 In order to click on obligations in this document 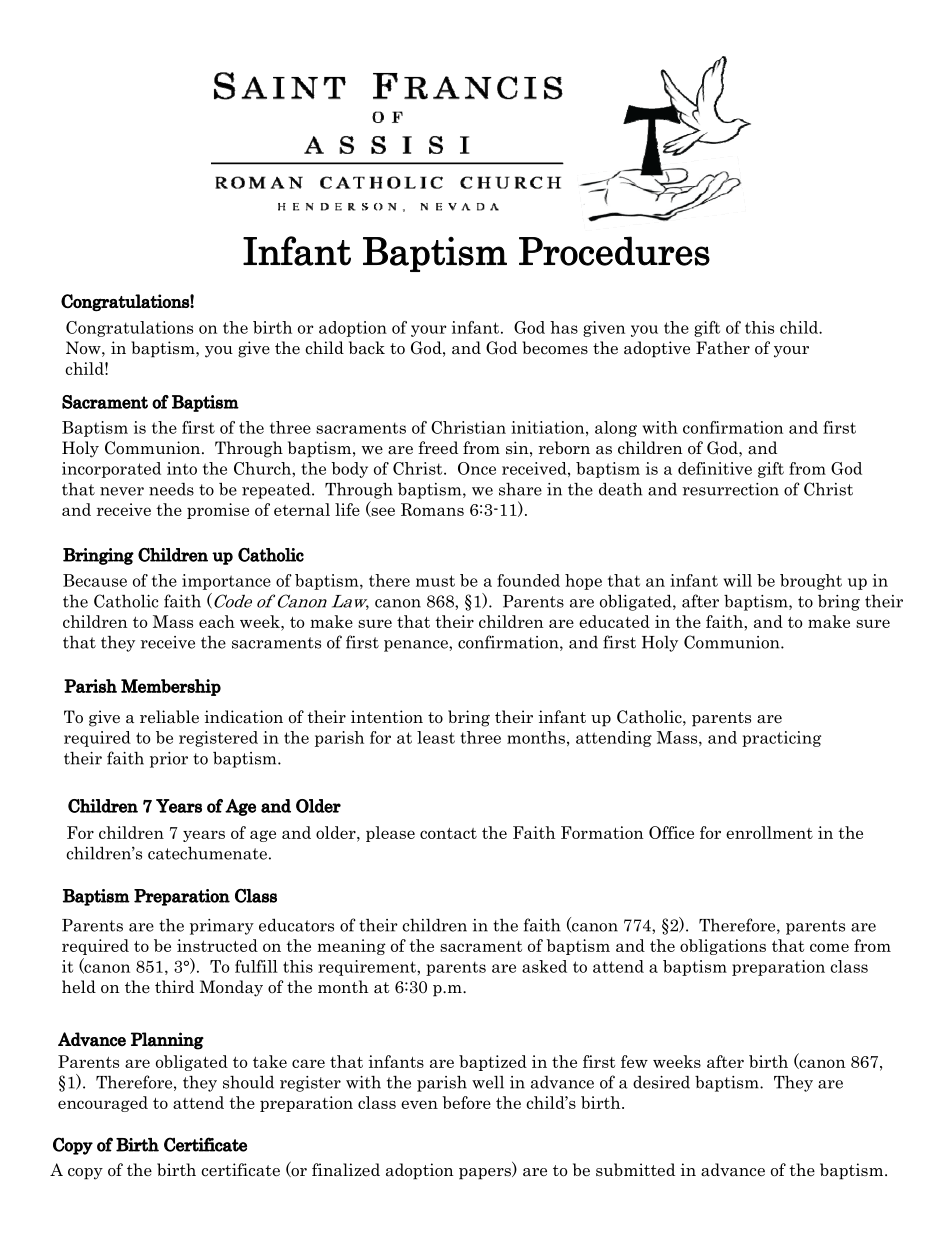, I will do `click(723, 947)`.
